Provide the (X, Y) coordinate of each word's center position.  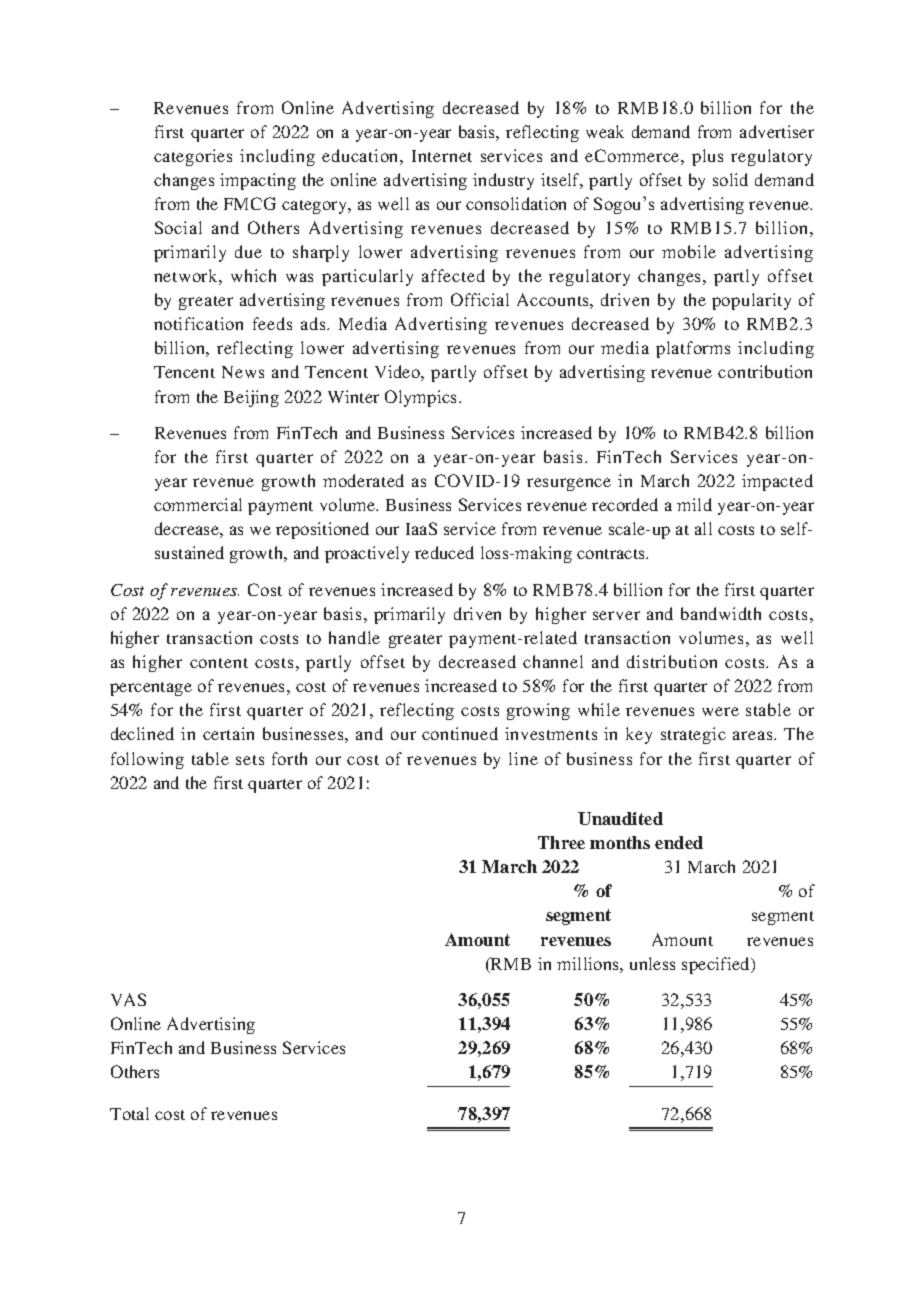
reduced (444, 552)
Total (129, 1113)
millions (589, 963)
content (219, 663)
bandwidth (721, 613)
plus (707, 157)
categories (193, 157)
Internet (442, 156)
